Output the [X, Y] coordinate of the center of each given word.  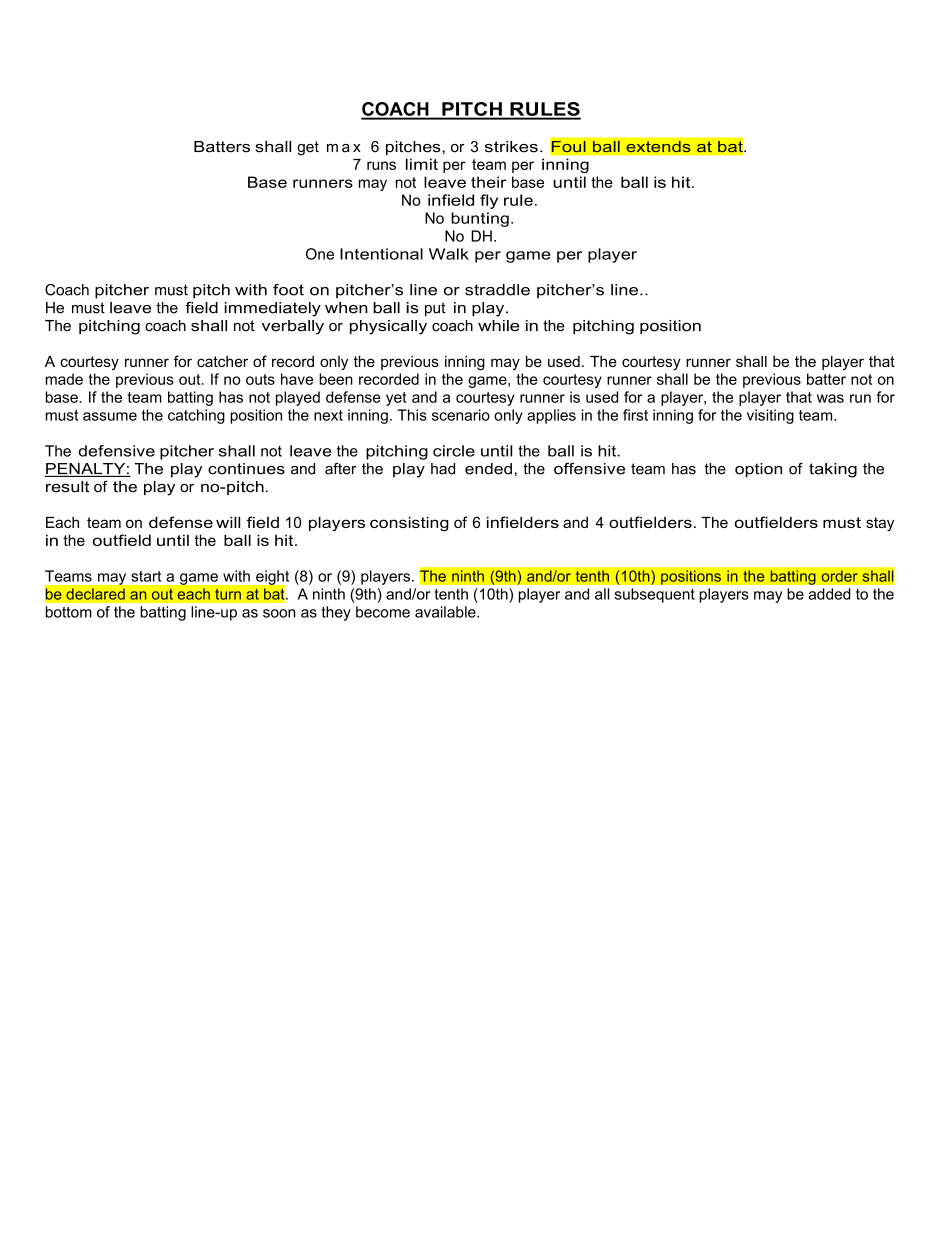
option [758, 470]
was [830, 398]
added [829, 594]
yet [396, 399]
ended [488, 469]
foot [288, 290]
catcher [222, 361]
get [308, 148]
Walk [449, 254]
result [67, 487]
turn [228, 594]
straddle [497, 290]
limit [422, 164]
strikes [511, 147]
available [446, 612]
